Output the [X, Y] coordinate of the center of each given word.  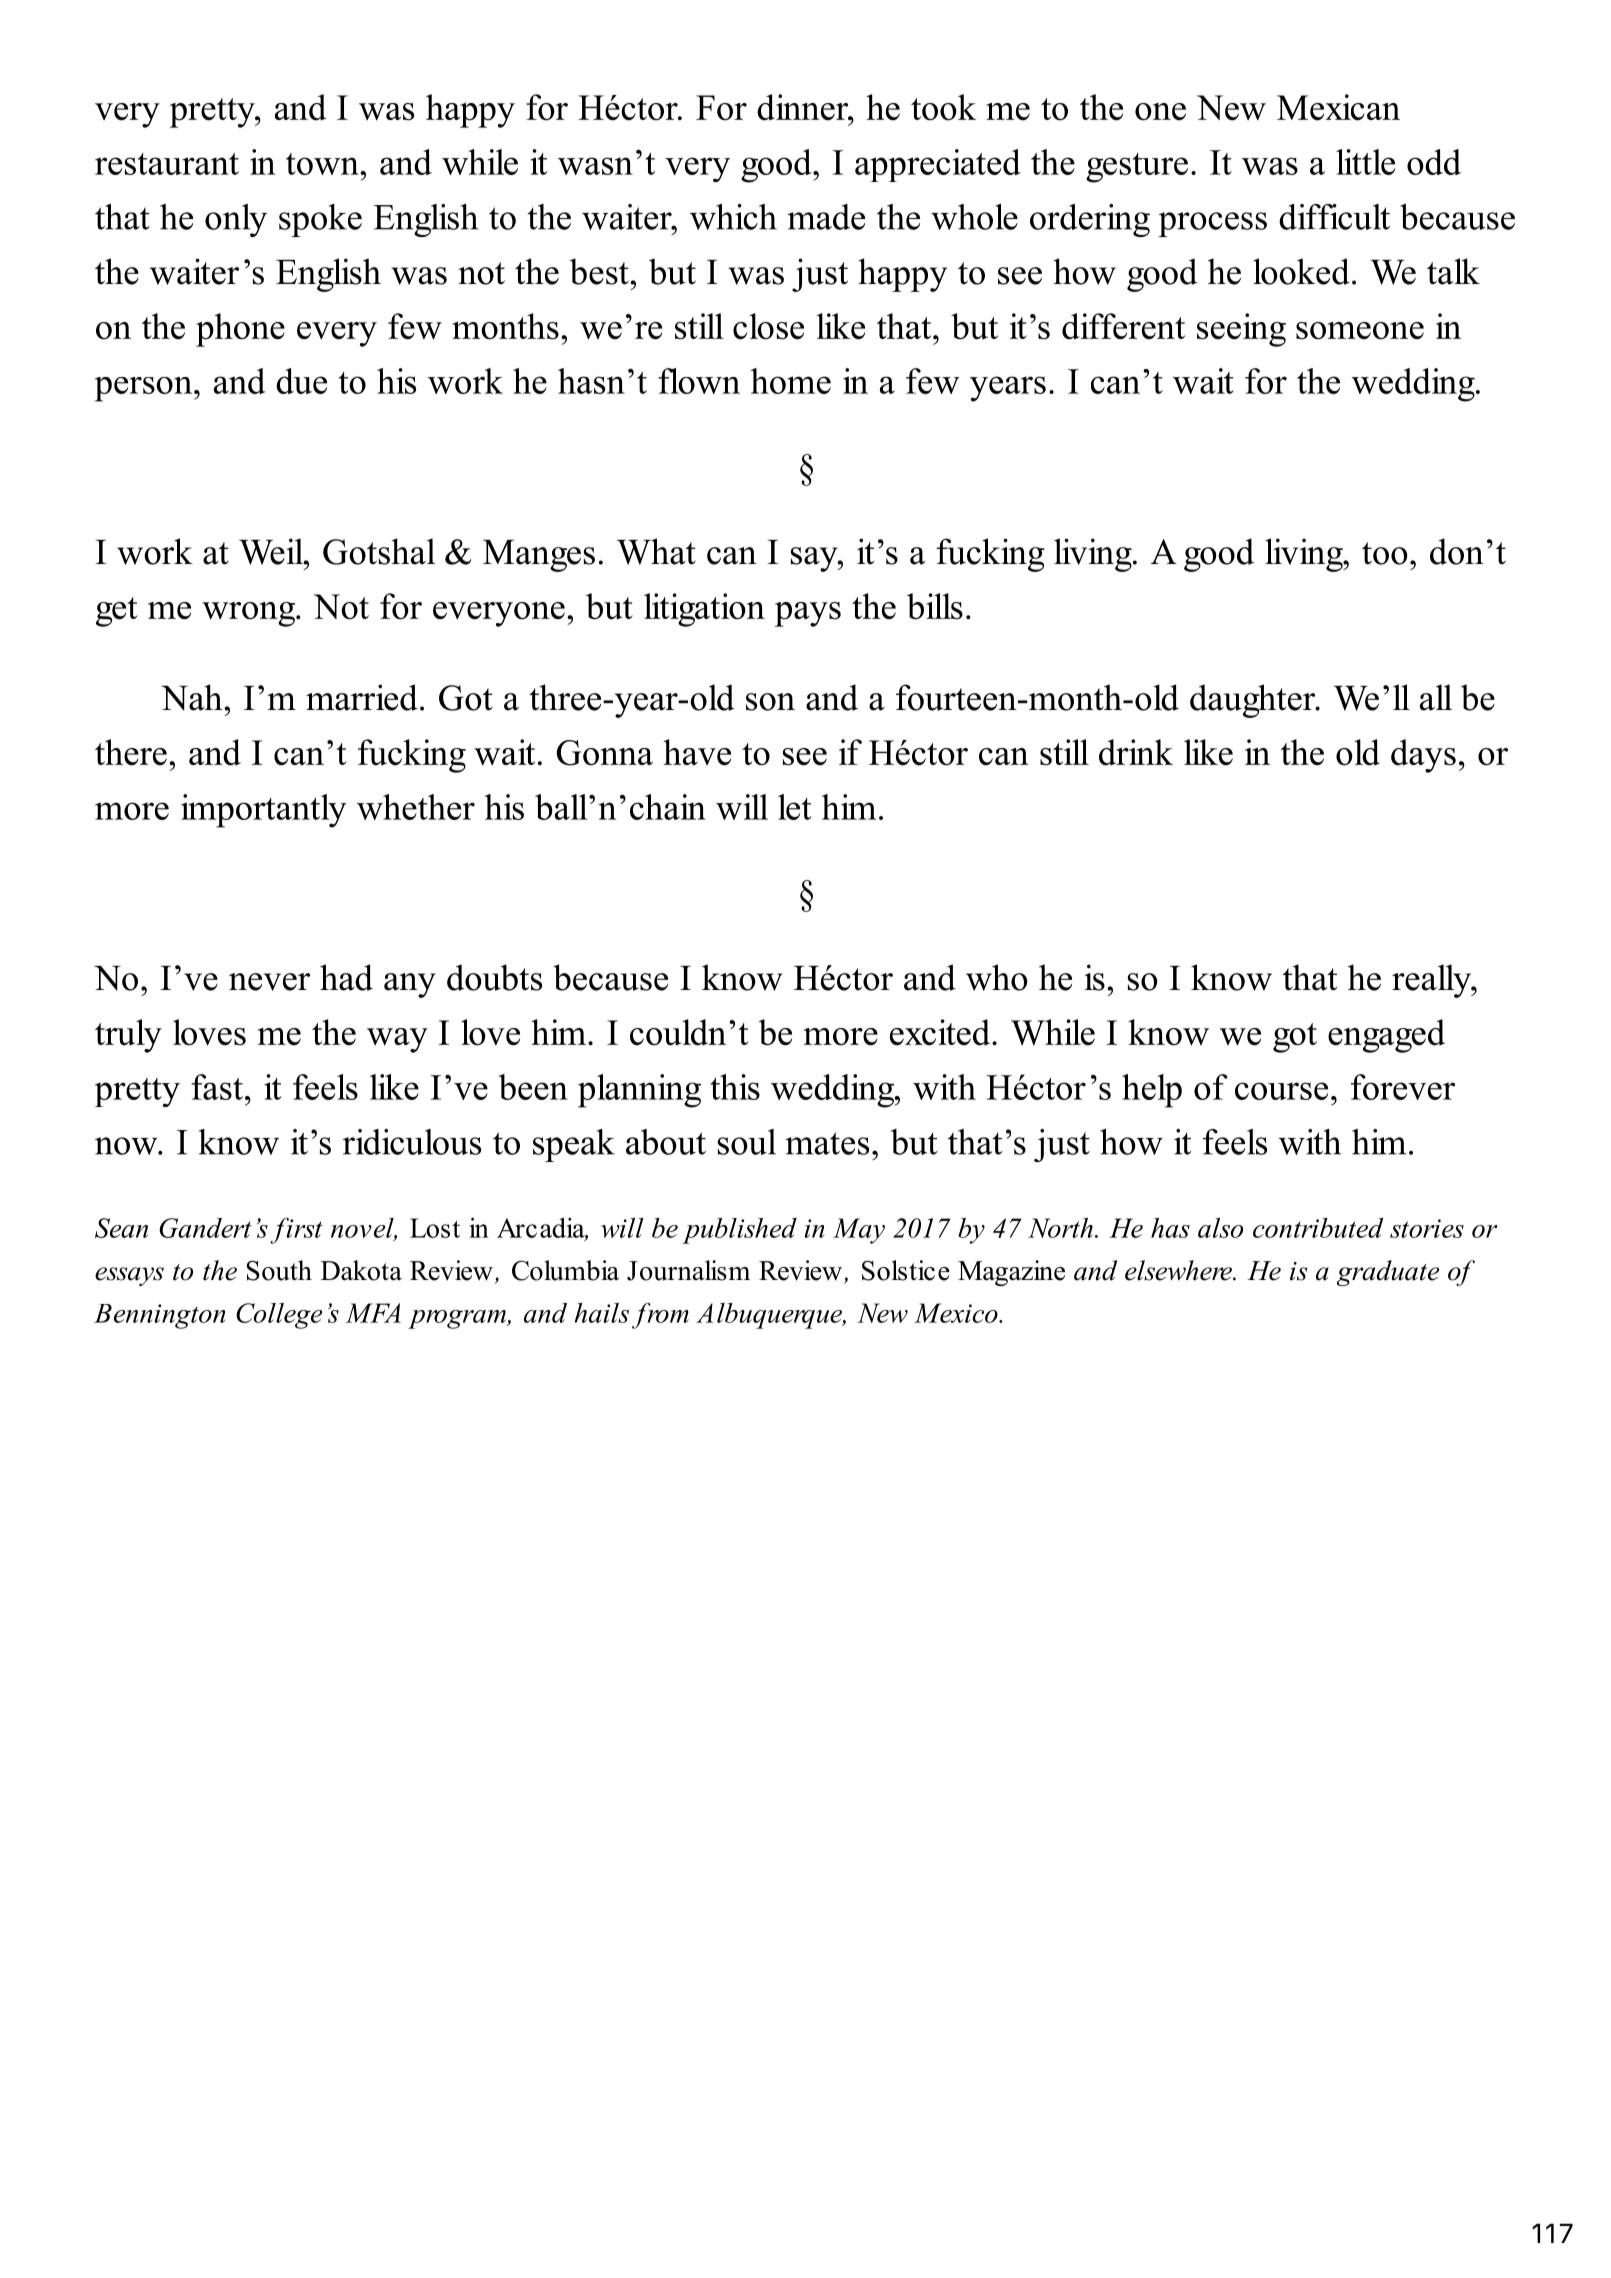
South [279, 1270]
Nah [193, 697]
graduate [1388, 1273]
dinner [804, 107]
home [791, 381]
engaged [1386, 1036]
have [697, 752]
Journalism [688, 1270]
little [1365, 162]
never [269, 982]
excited [941, 1032]
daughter [1254, 701]
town [323, 164]
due [301, 381]
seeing [1241, 330]
